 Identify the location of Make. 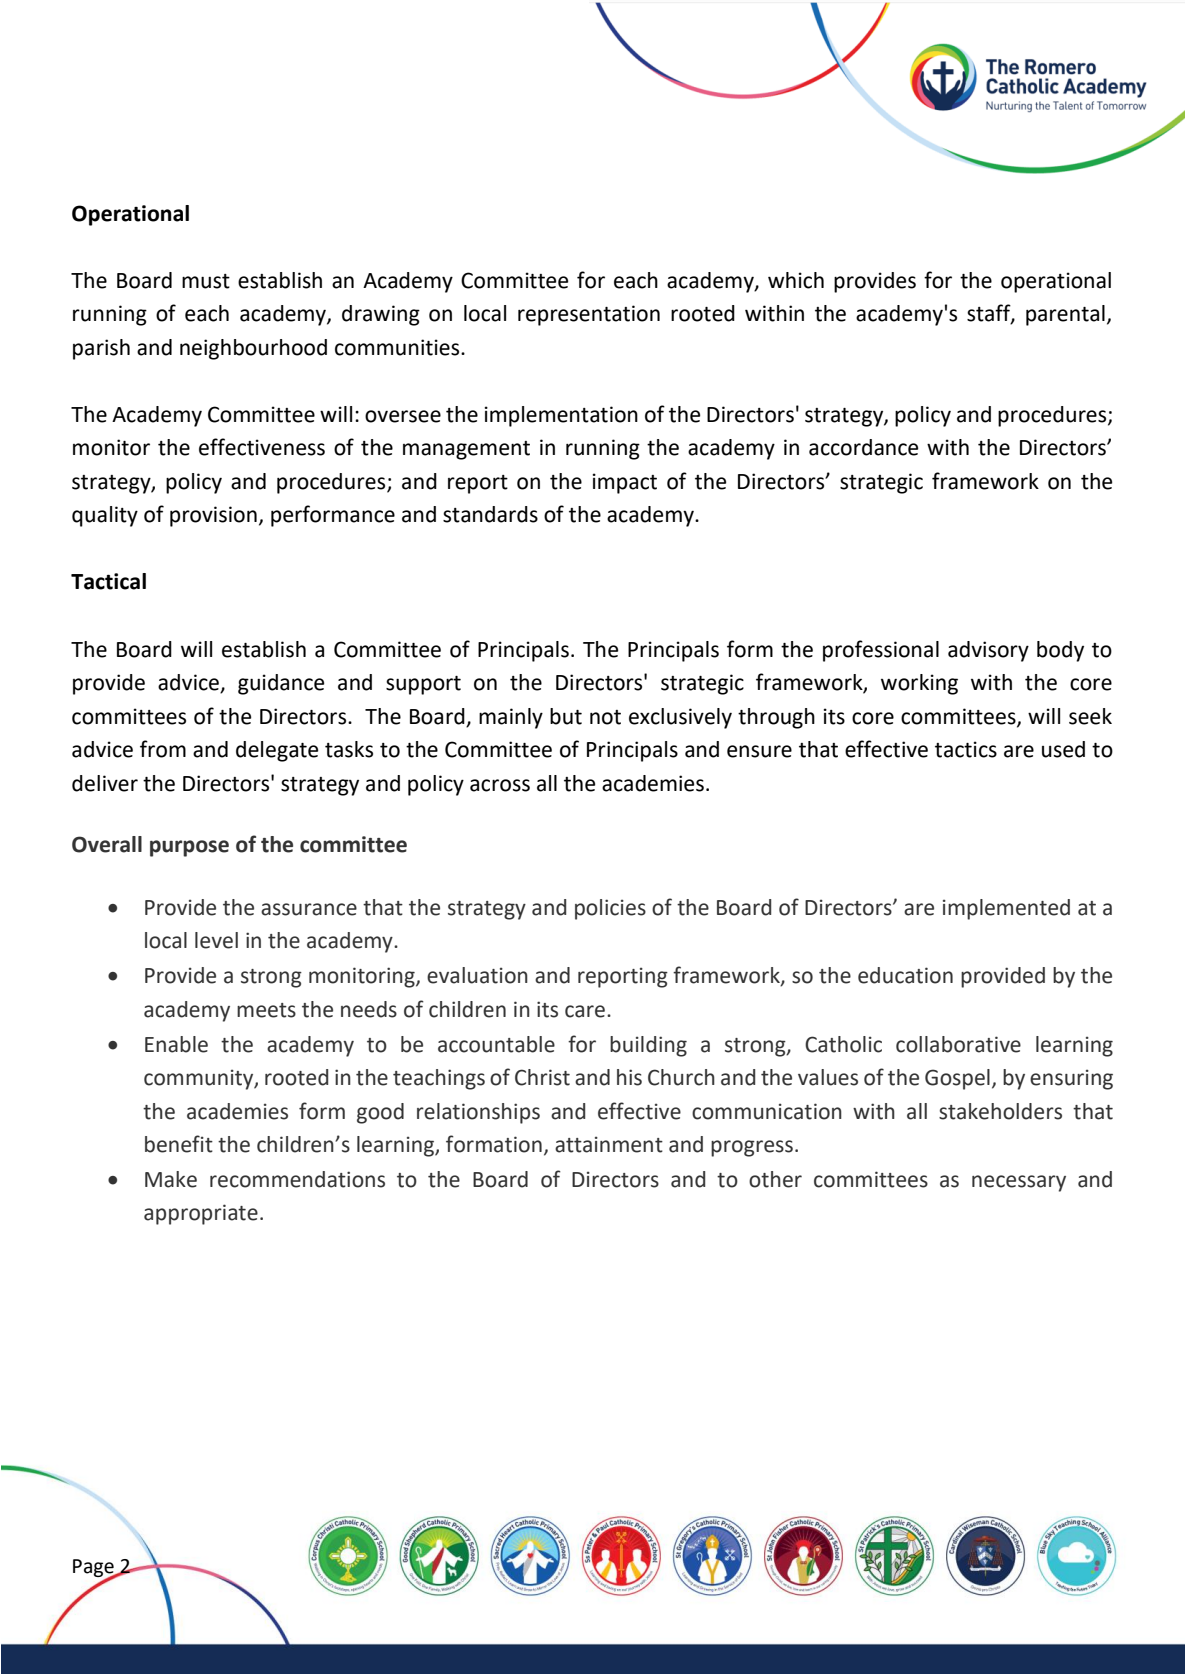
(171, 1179).
